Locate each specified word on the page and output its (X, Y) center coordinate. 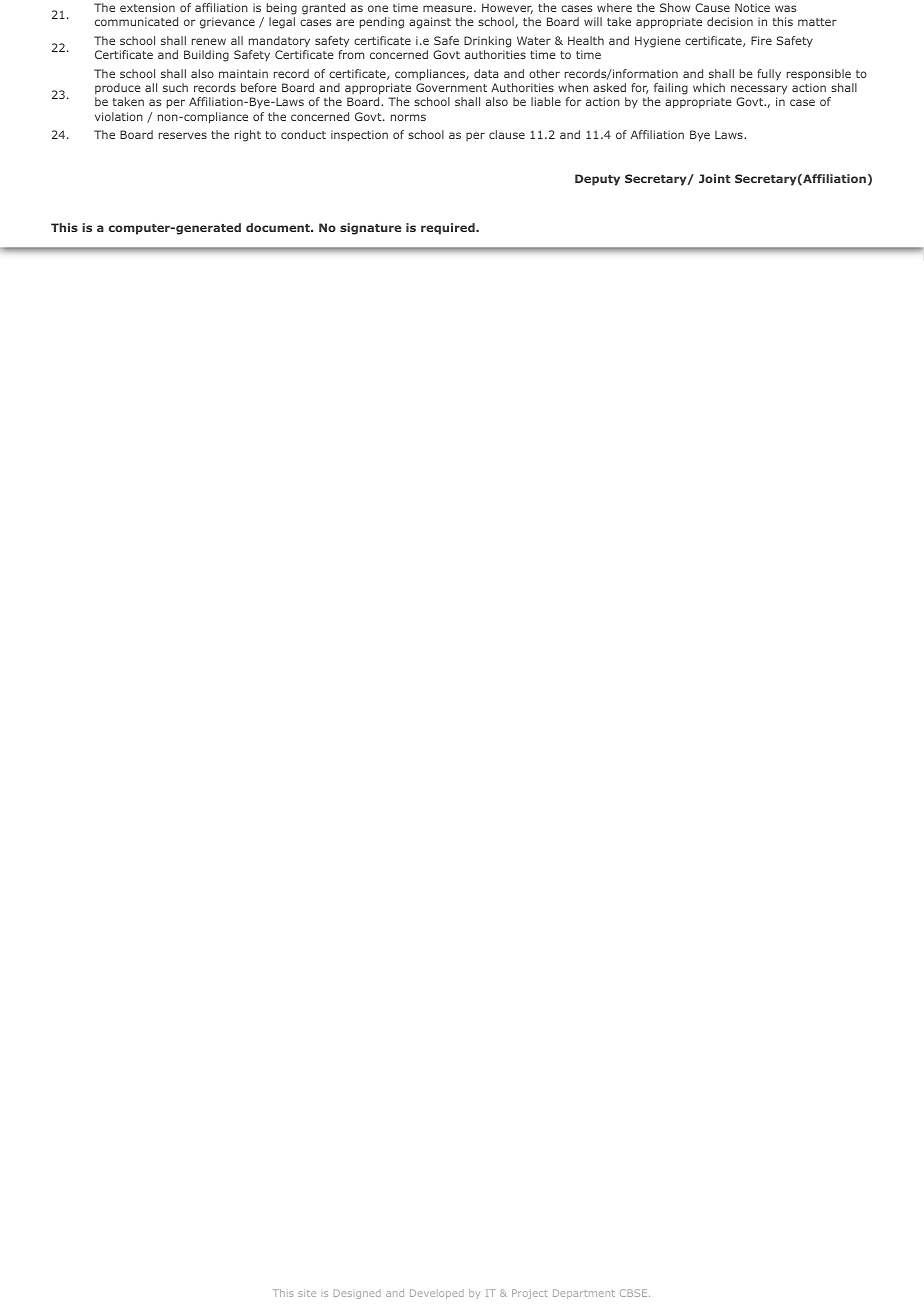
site (307, 1293)
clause (507, 134)
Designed (357, 1294)
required (449, 229)
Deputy (597, 180)
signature (370, 229)
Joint (715, 178)
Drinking (487, 42)
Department (584, 1294)
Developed (437, 1294)
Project (530, 1294)
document (279, 227)
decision (730, 21)
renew (209, 41)
